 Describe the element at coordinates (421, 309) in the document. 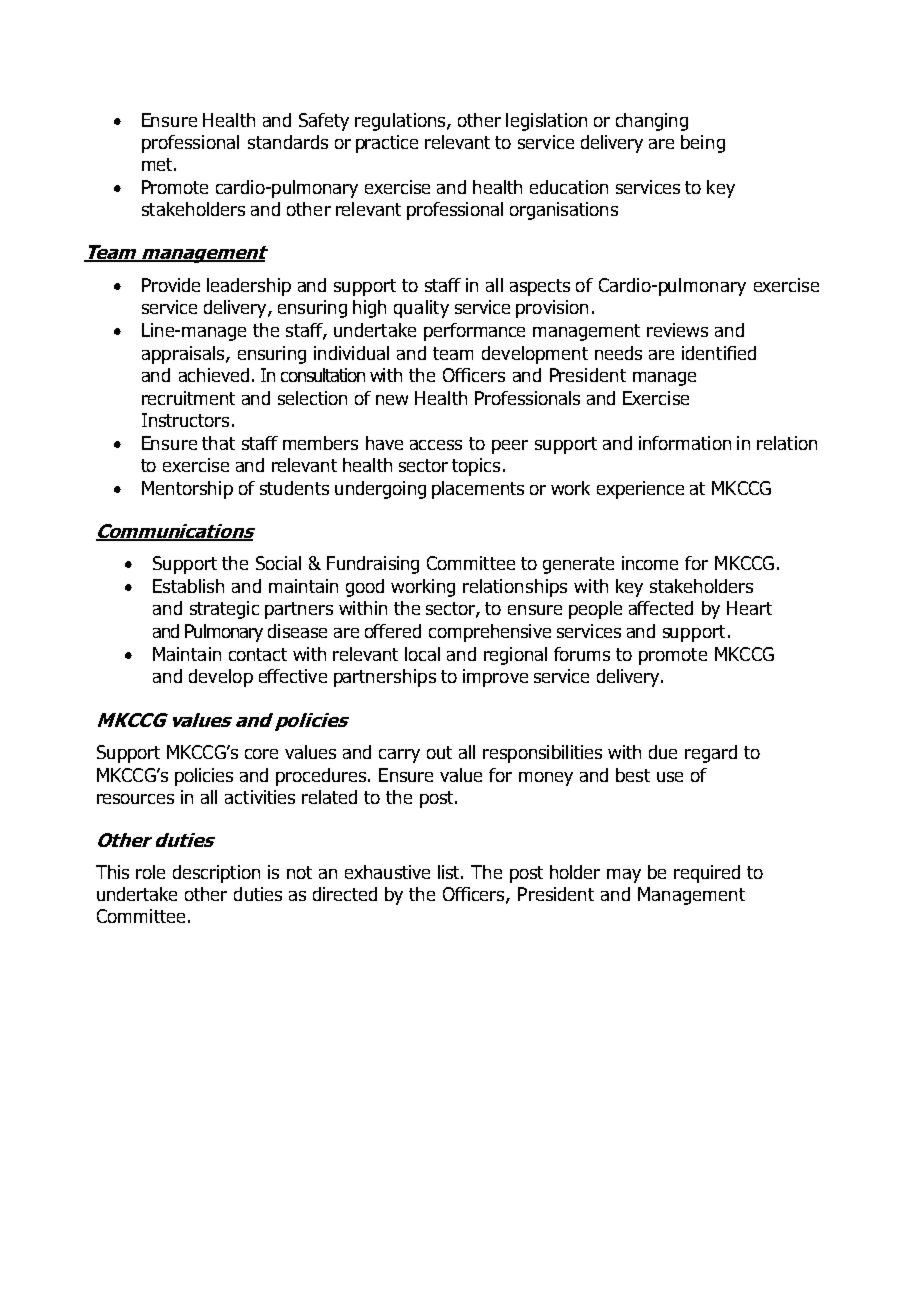

I see `quality` at that location.
